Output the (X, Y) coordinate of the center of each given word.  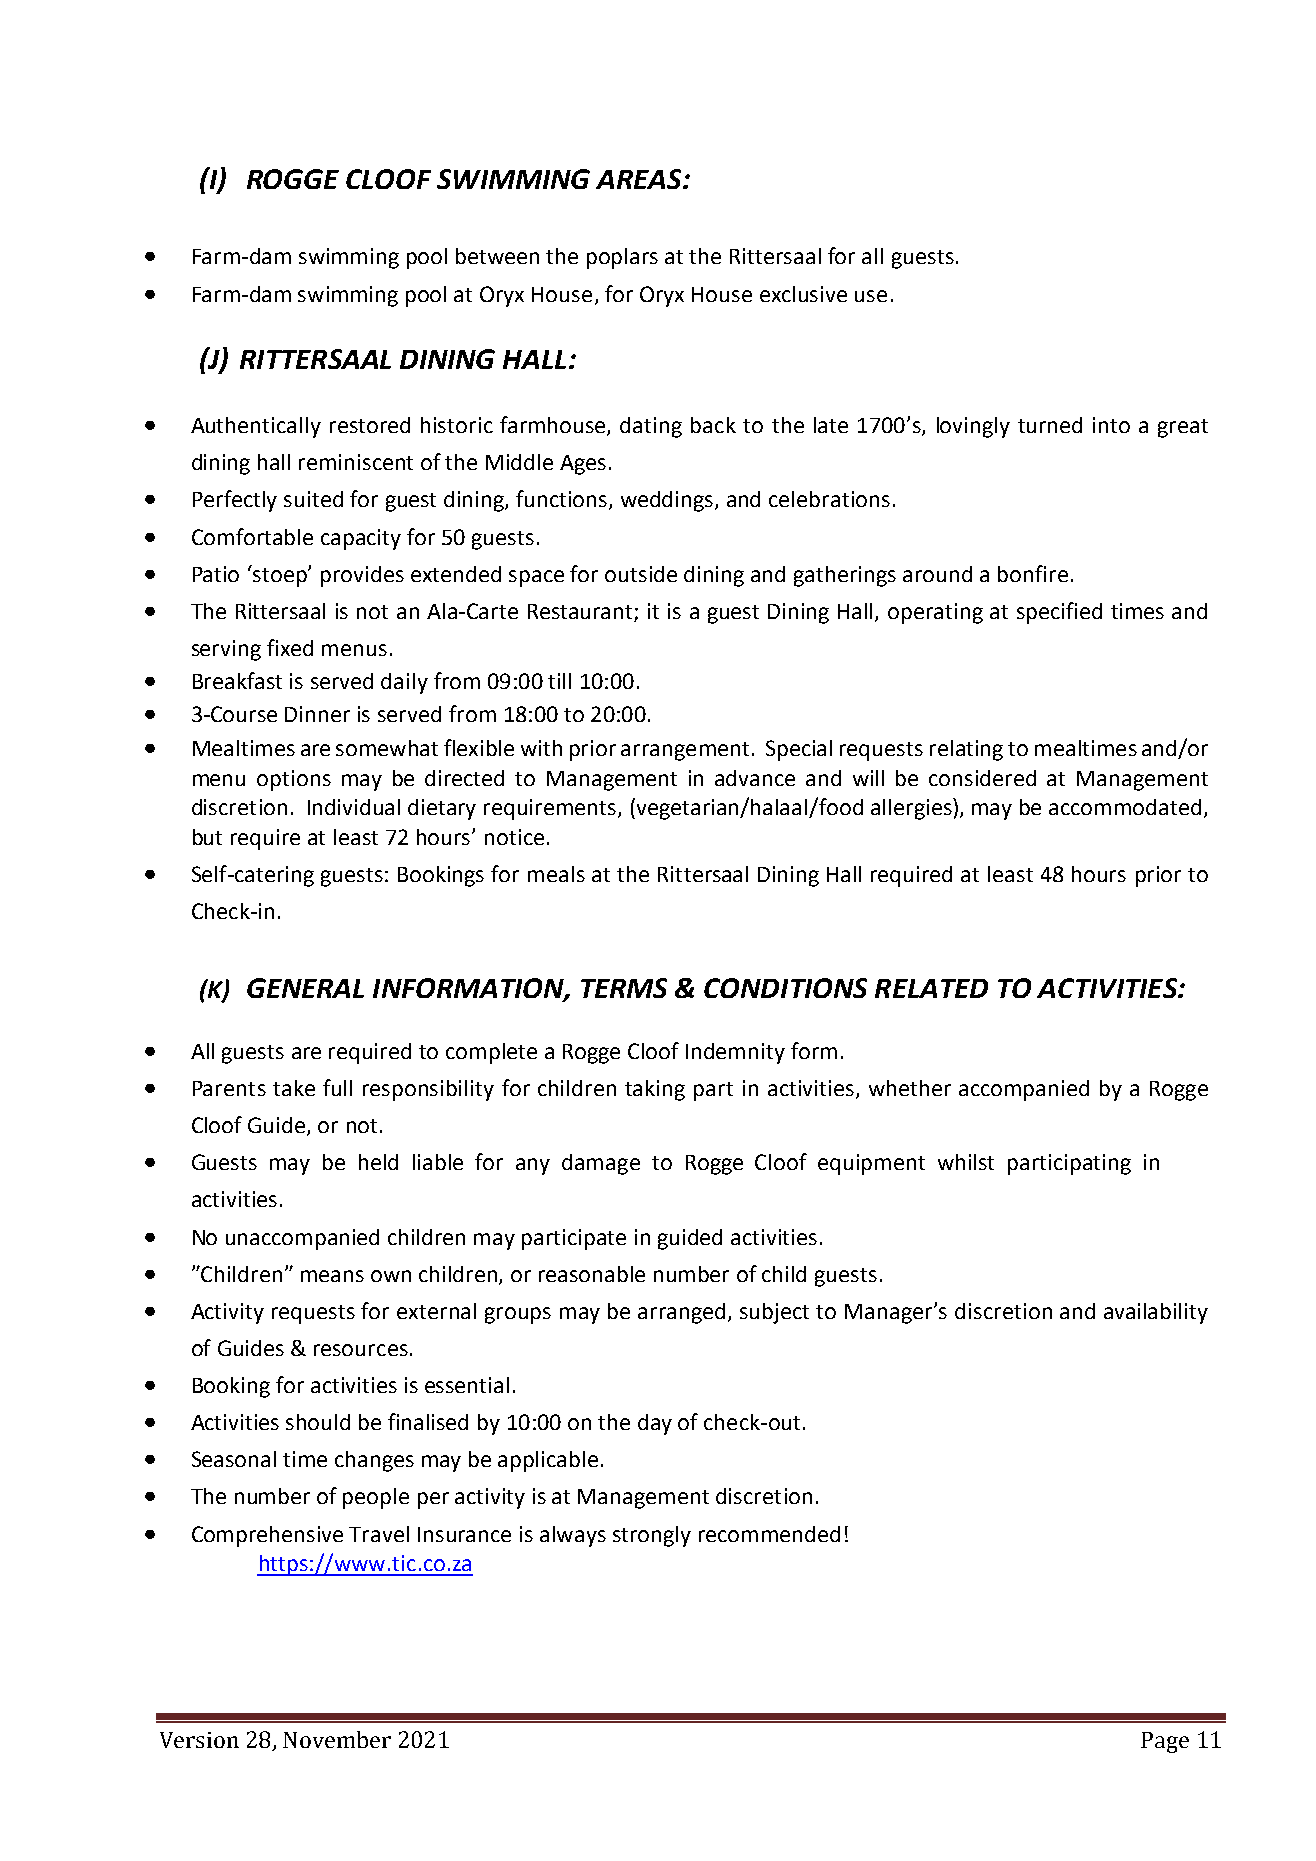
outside (641, 574)
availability (1156, 1313)
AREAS (640, 179)
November (337, 1739)
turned (1050, 425)
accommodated (1125, 807)
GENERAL (305, 988)
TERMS (624, 988)
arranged (681, 1313)
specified (1059, 613)
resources (361, 1350)
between (497, 256)
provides (362, 576)
